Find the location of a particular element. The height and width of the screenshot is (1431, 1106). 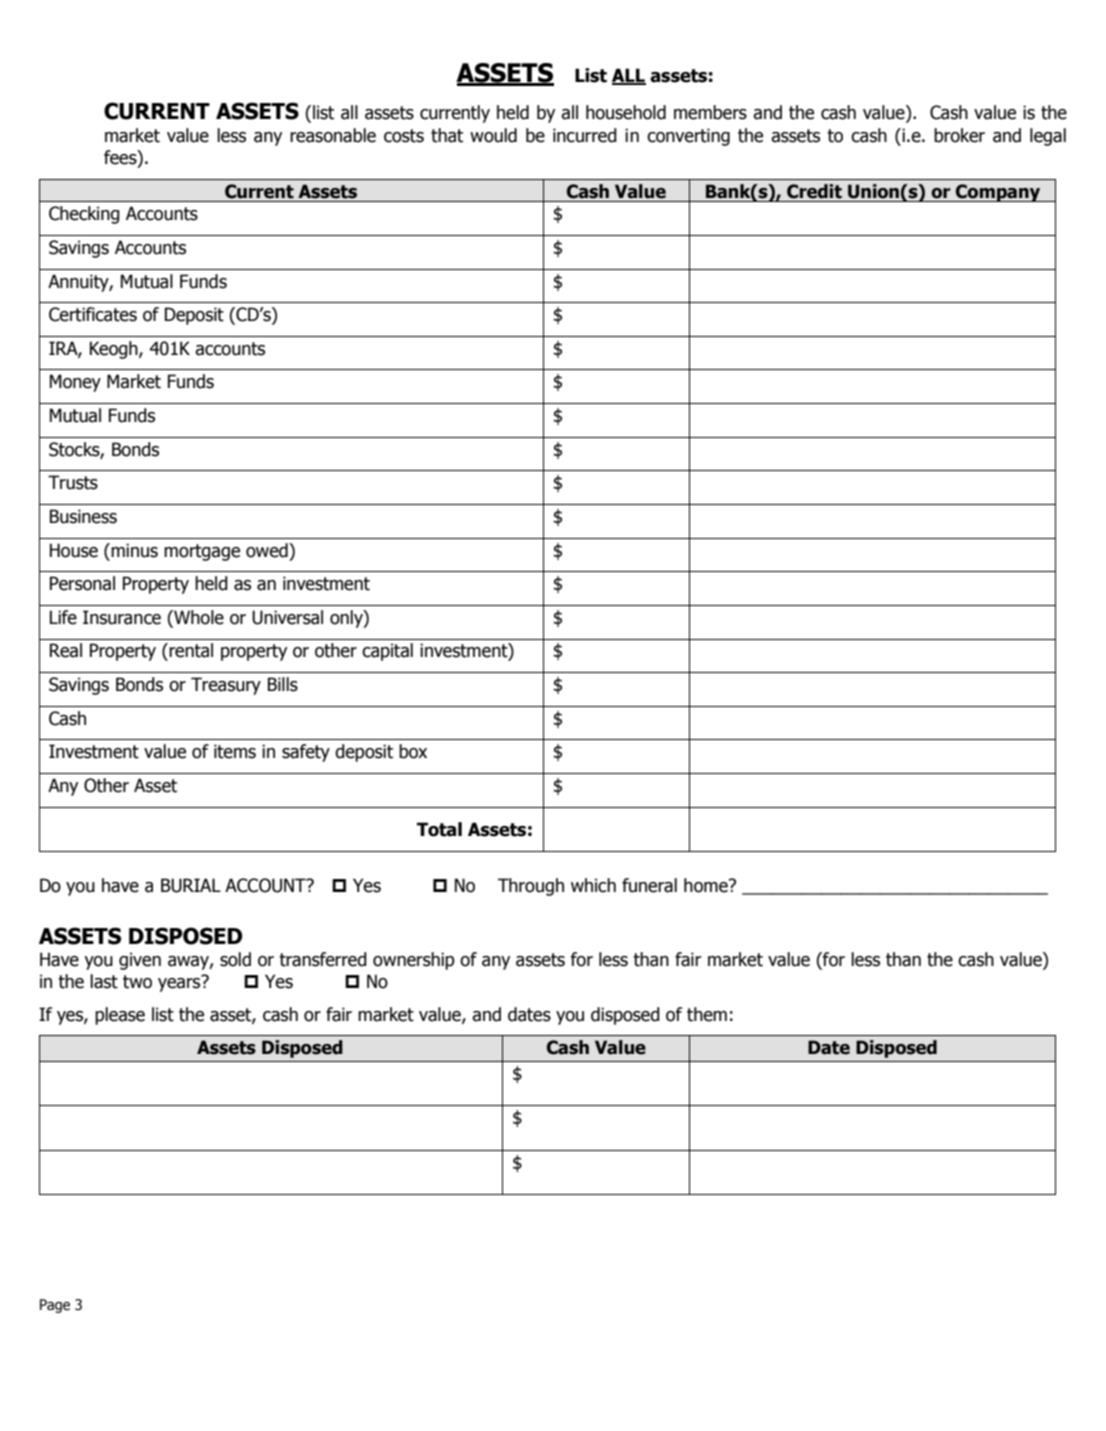

Page is located at coordinates (55, 1306).
